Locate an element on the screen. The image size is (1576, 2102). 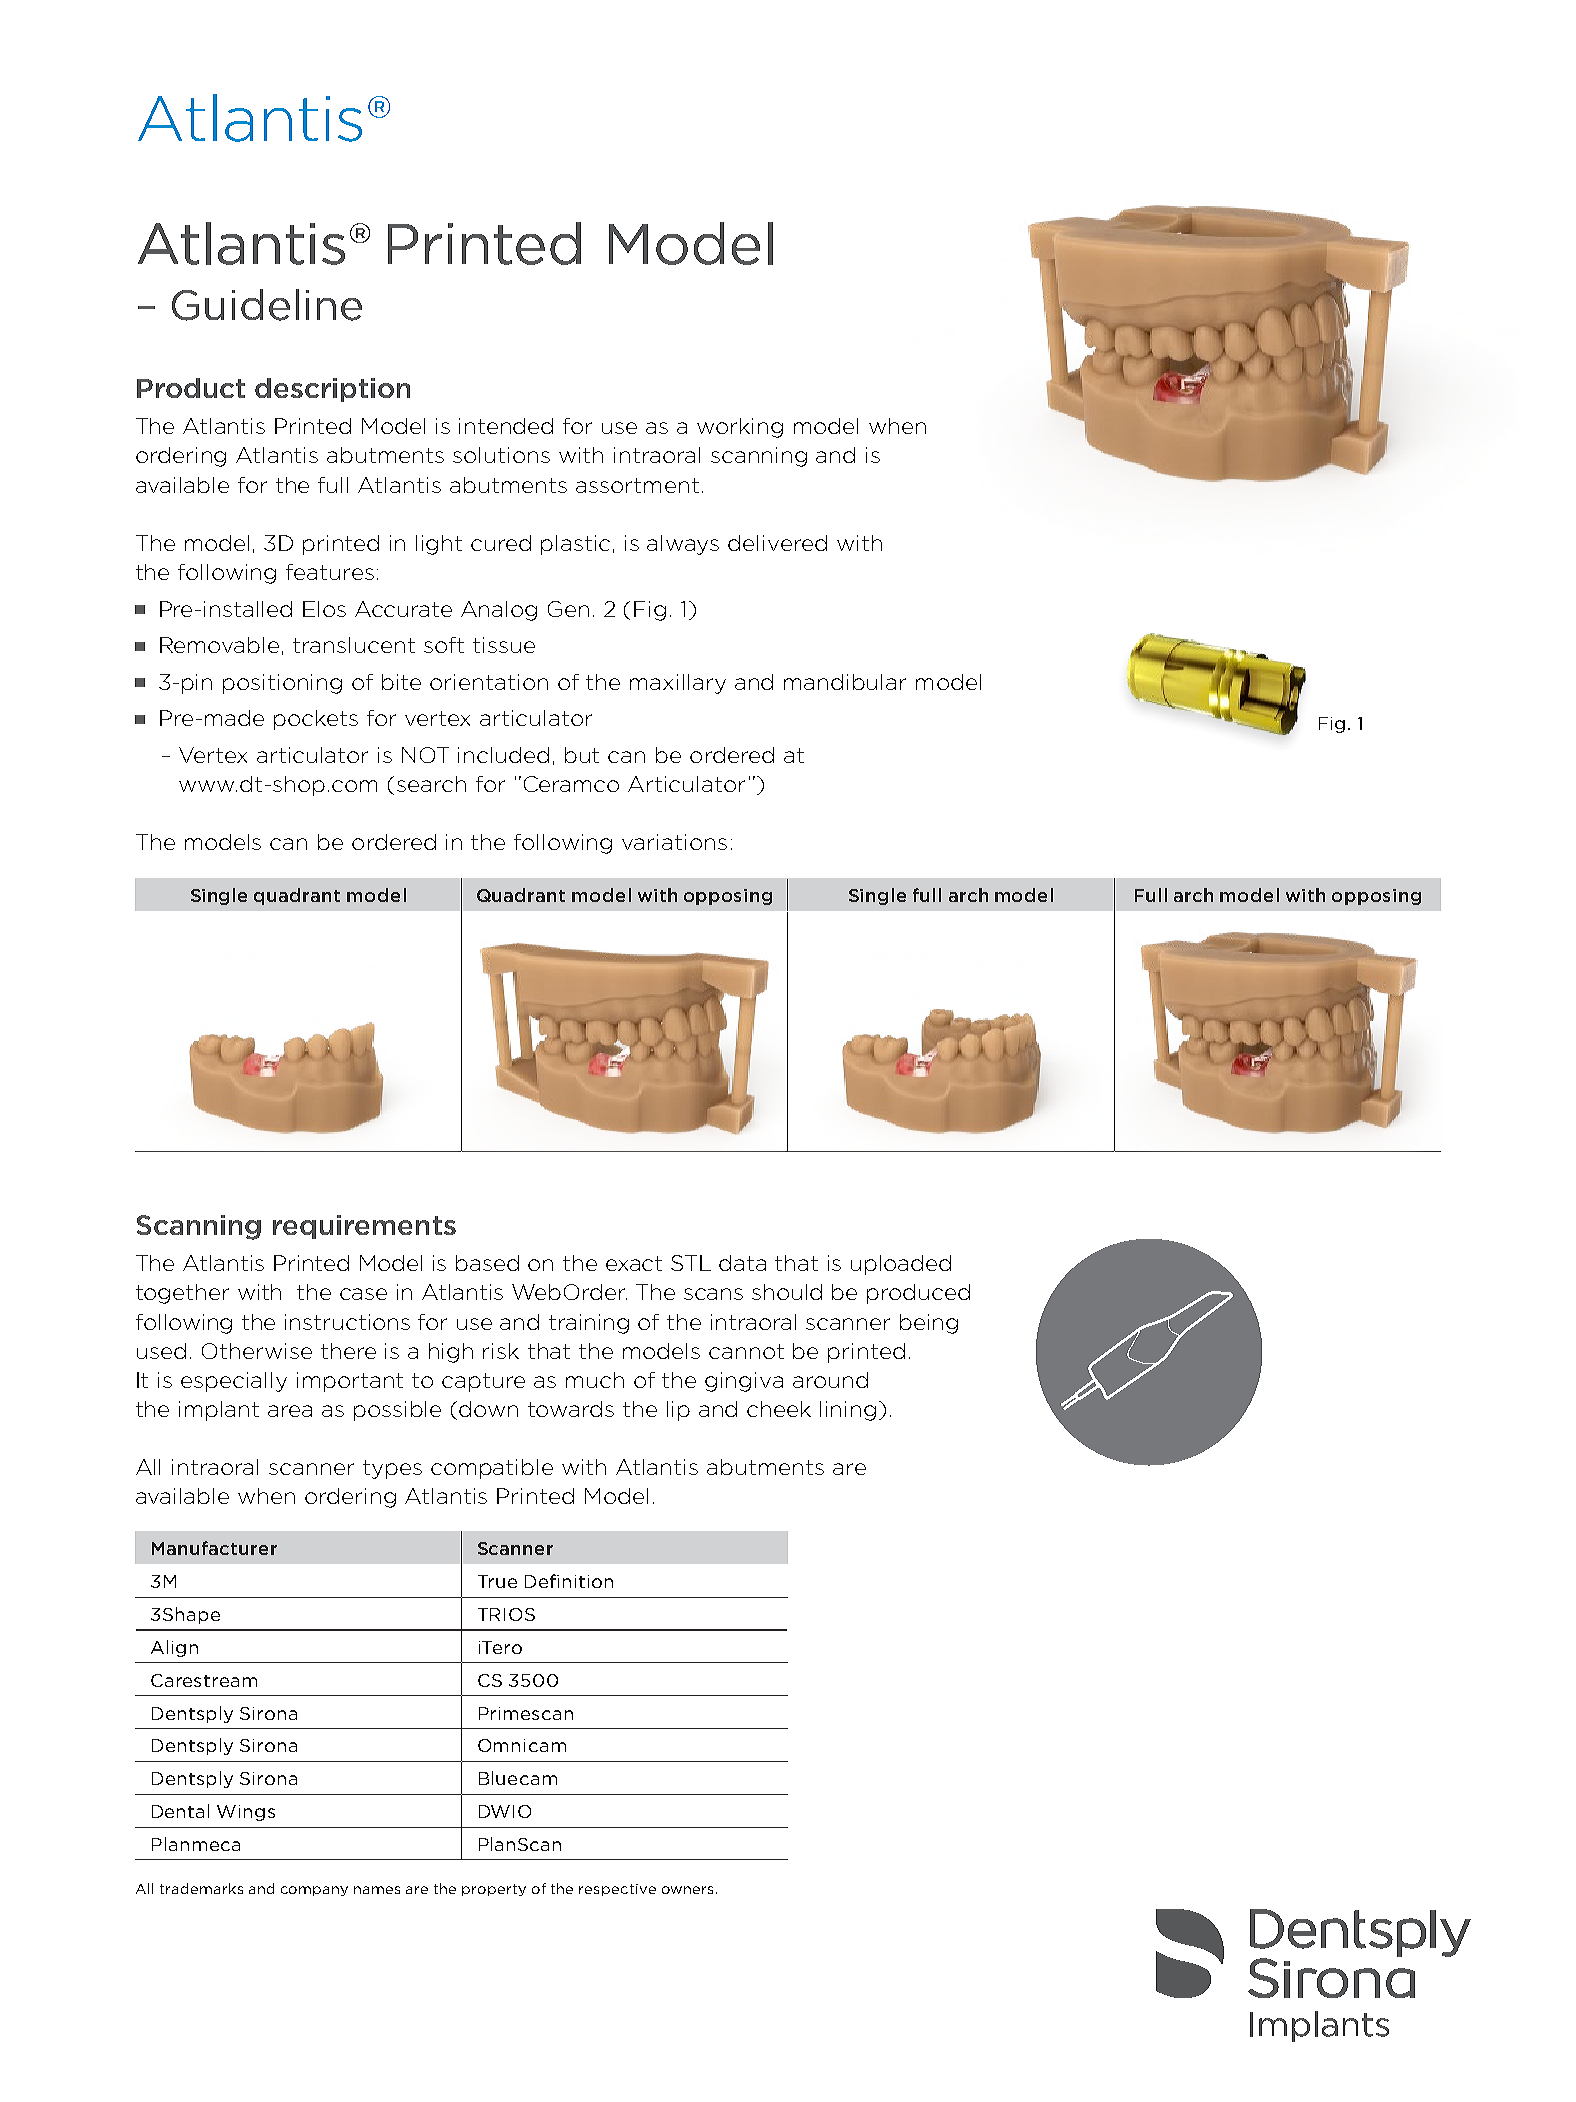
lining is located at coordinates (848, 1411).
